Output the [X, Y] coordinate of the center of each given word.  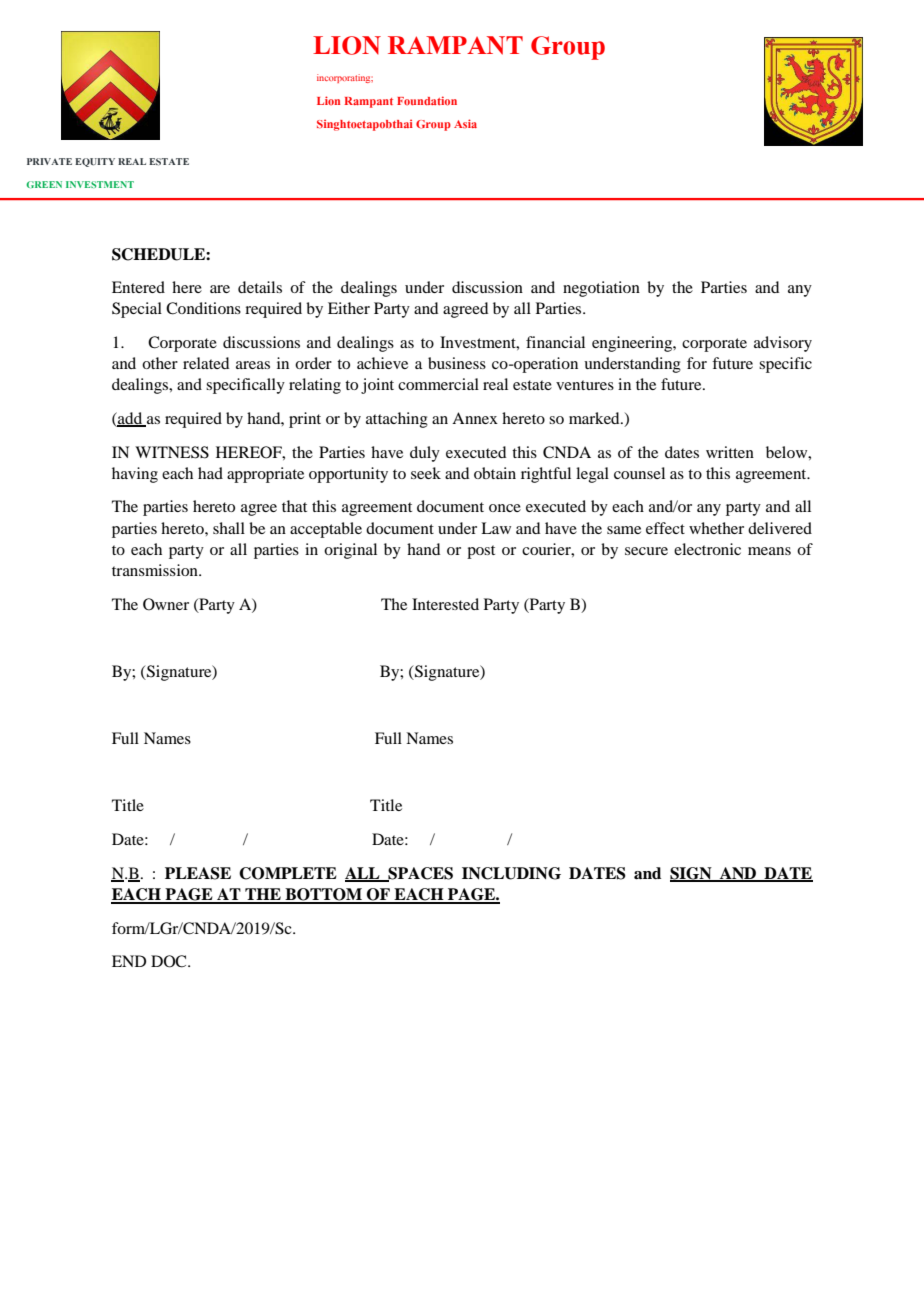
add [130, 419]
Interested [445, 604]
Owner [166, 604]
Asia [465, 123]
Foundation [427, 101]
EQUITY [95, 162]
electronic [707, 549]
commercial [438, 384]
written [730, 452]
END [129, 961]
